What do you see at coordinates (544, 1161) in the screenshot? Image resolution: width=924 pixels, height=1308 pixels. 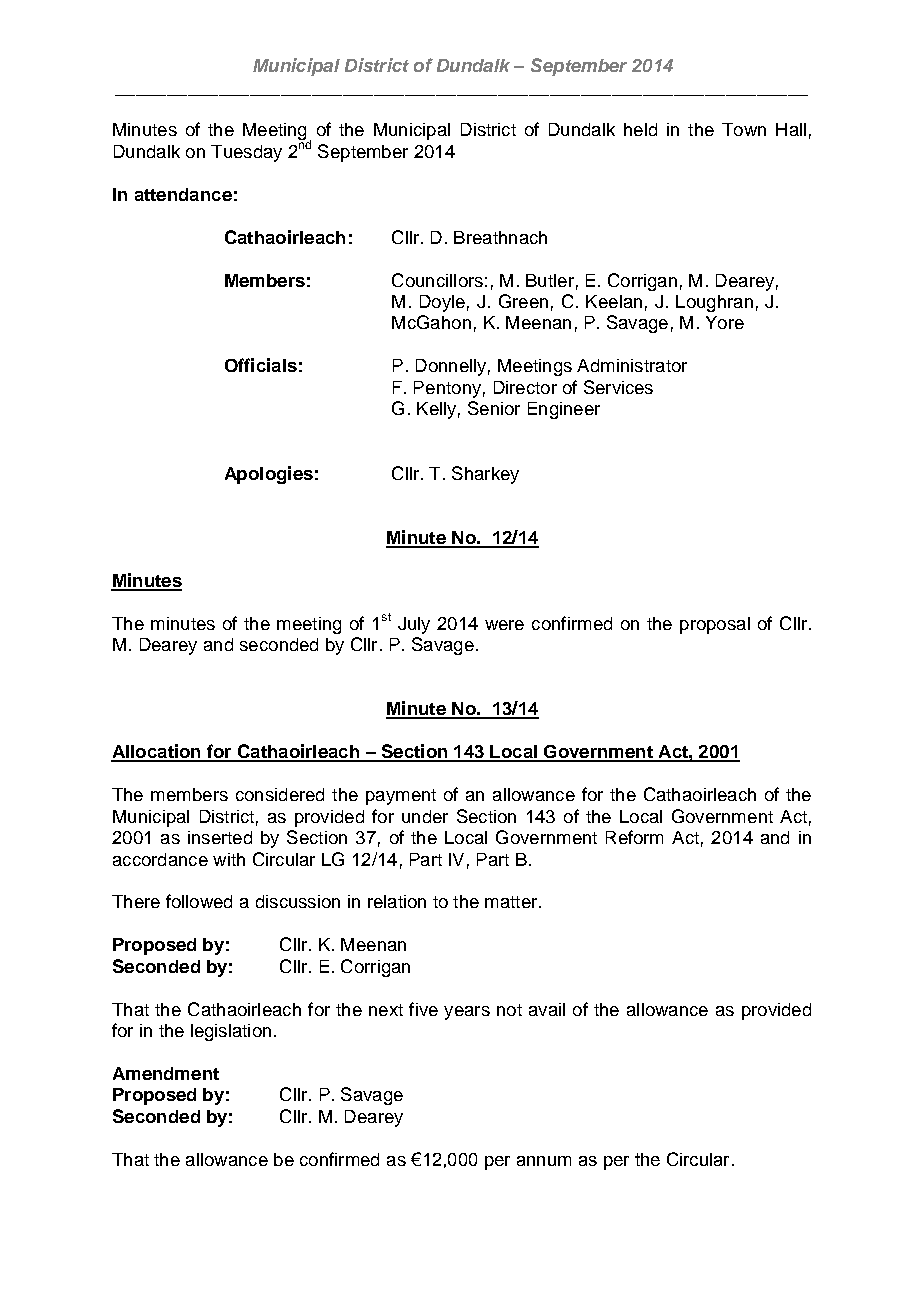 I see `annum` at bounding box center [544, 1161].
